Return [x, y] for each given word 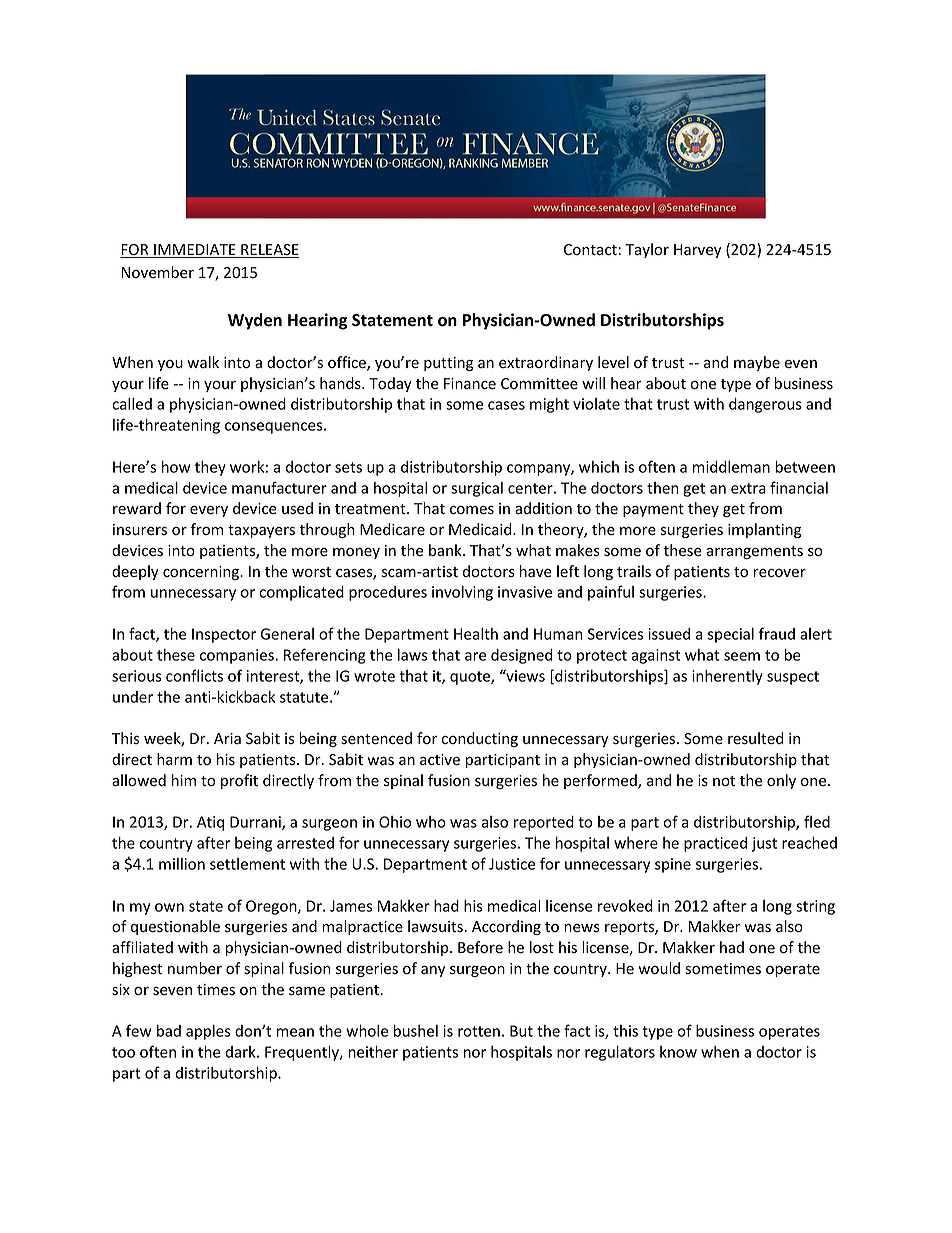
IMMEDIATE [195, 251]
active [440, 760]
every [209, 511]
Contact [590, 250]
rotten [479, 1031]
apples [208, 1032]
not [724, 781]
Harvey [697, 251]
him [184, 780]
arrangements [754, 552]
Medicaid [481, 529]
